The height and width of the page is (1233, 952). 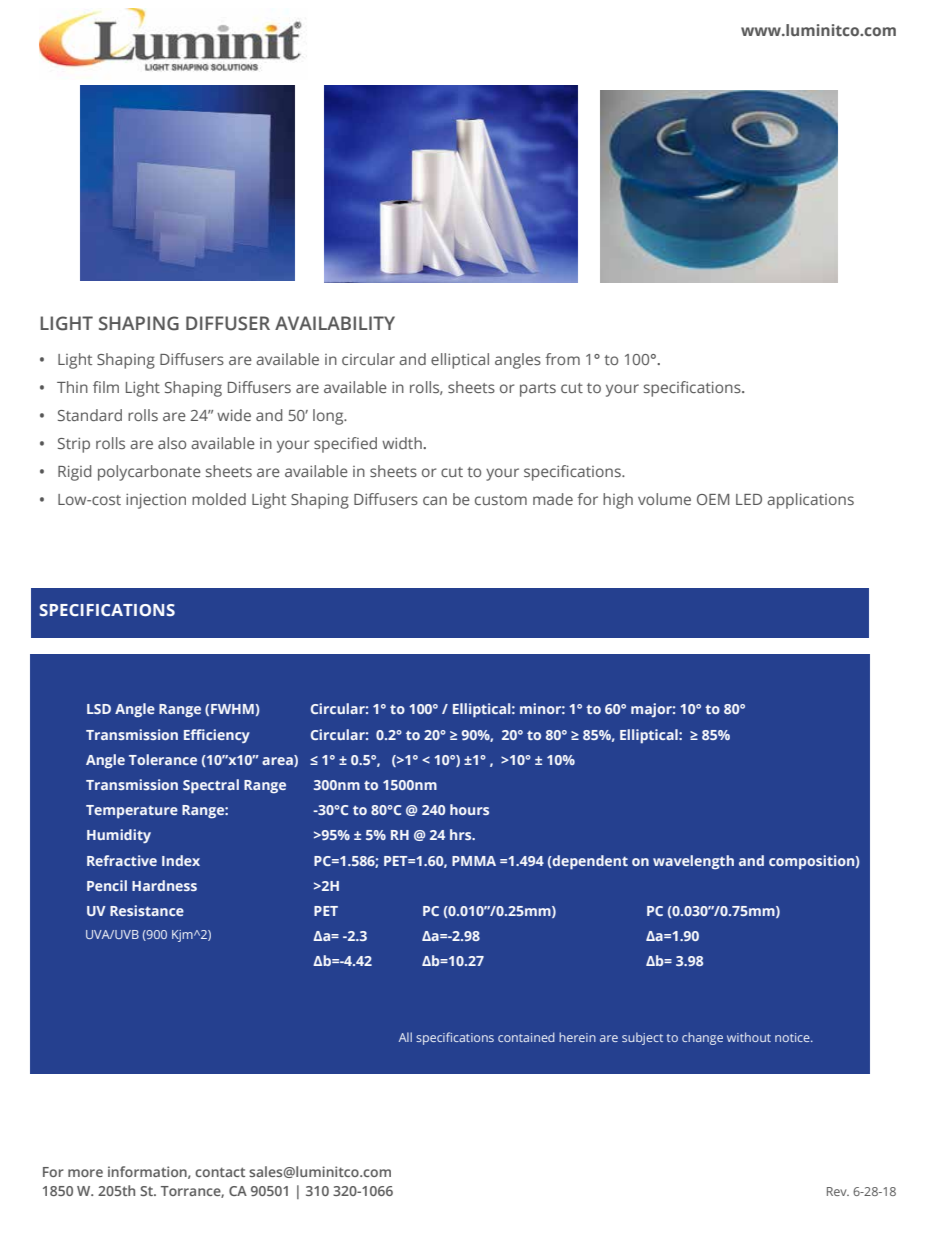 What do you see at coordinates (163, 759) in the page?
I see `Tolerance` at bounding box center [163, 759].
